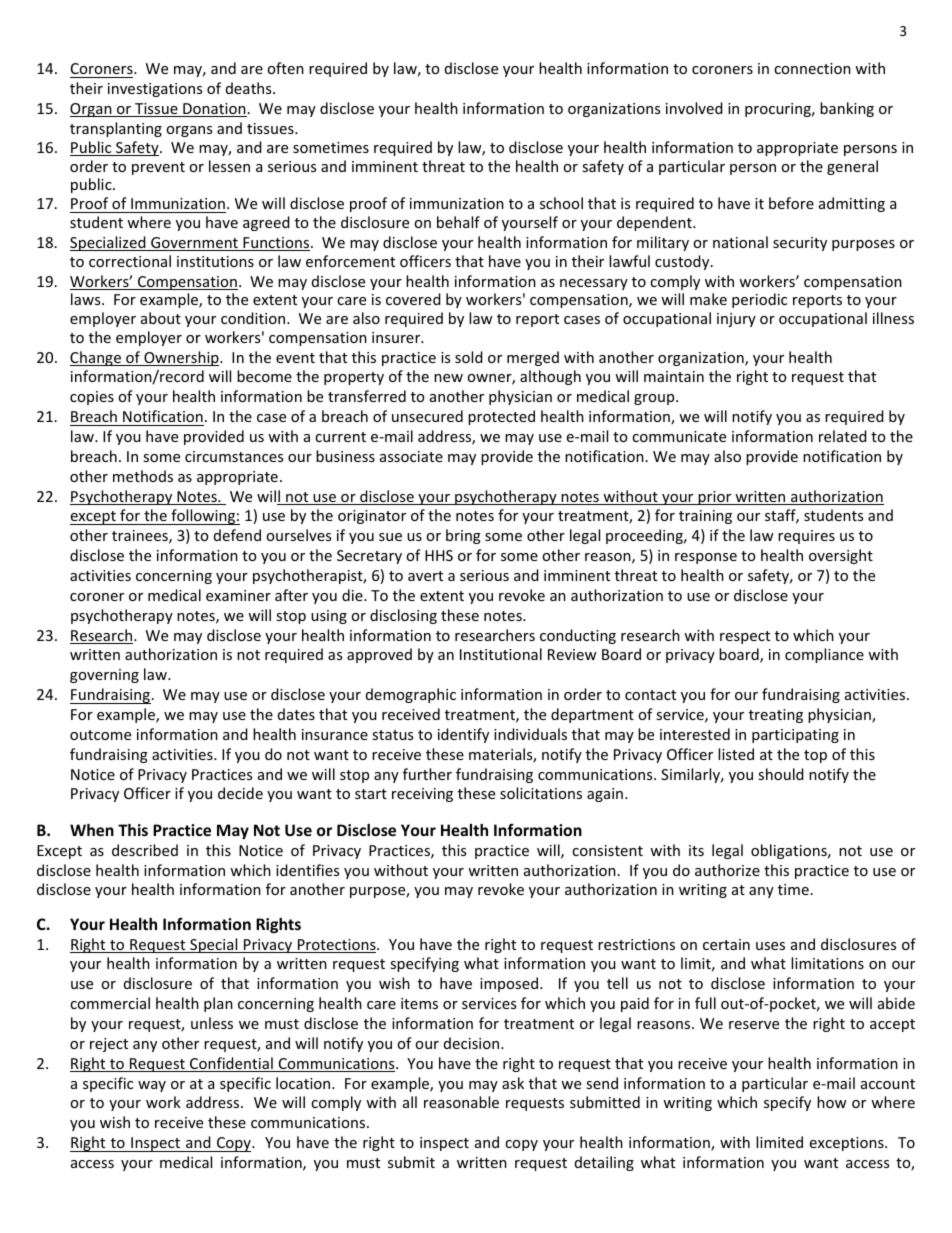 Image resolution: width=952 pixels, height=1233 pixels. Describe the element at coordinates (832, 1102) in the document. I see `how` at that location.
